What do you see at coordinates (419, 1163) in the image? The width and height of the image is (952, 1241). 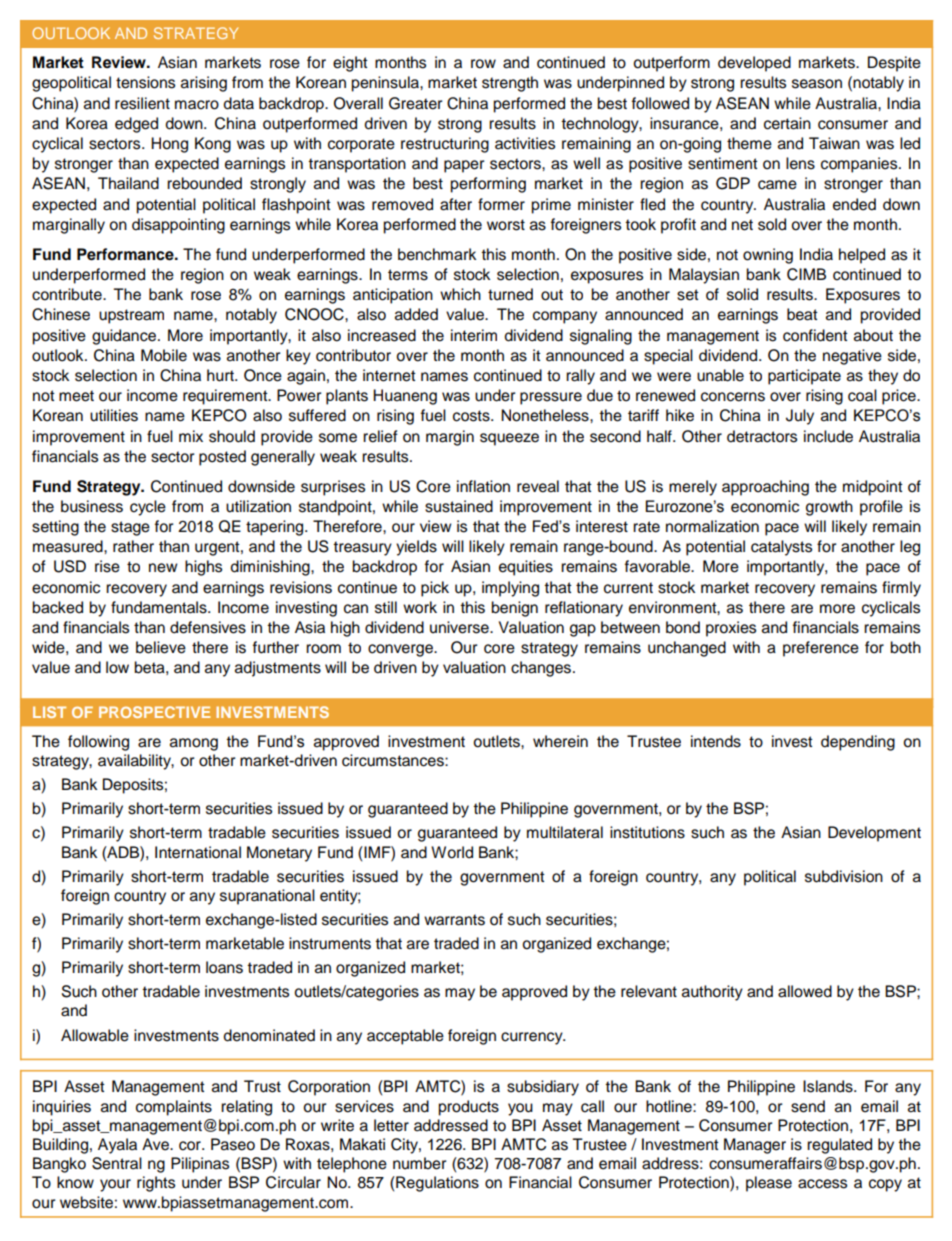 I see `number` at bounding box center [419, 1163].
